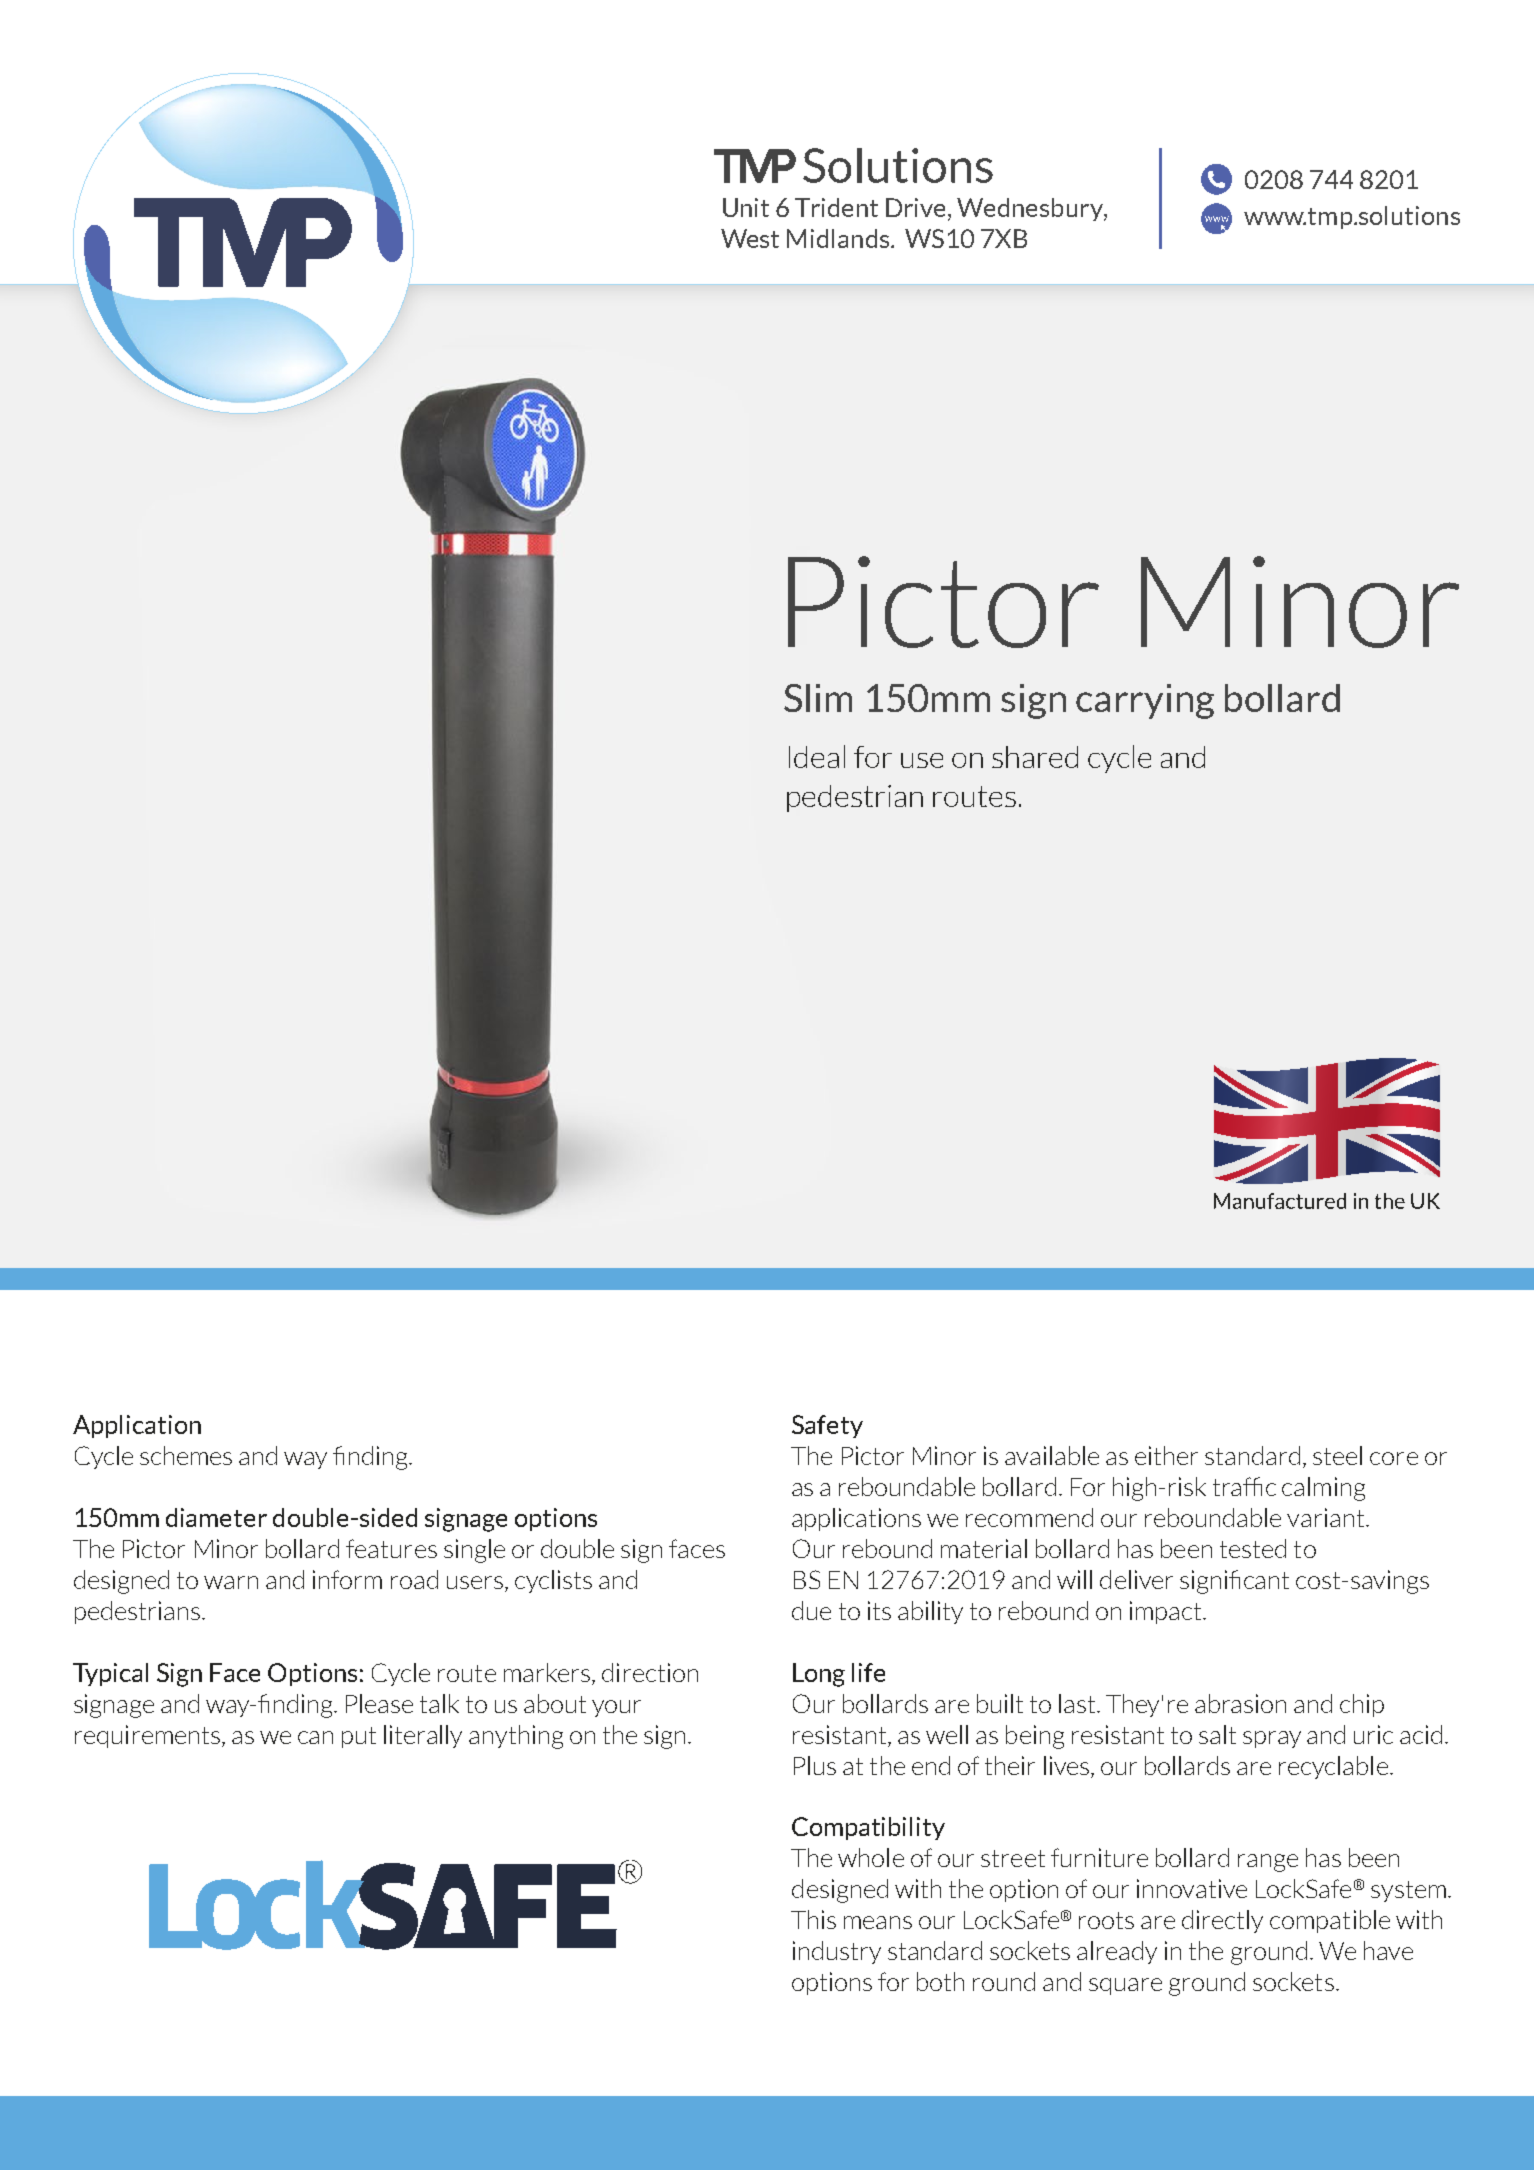 The image size is (1534, 2170). What do you see at coordinates (839, 238) in the image?
I see `Midlands` at bounding box center [839, 238].
